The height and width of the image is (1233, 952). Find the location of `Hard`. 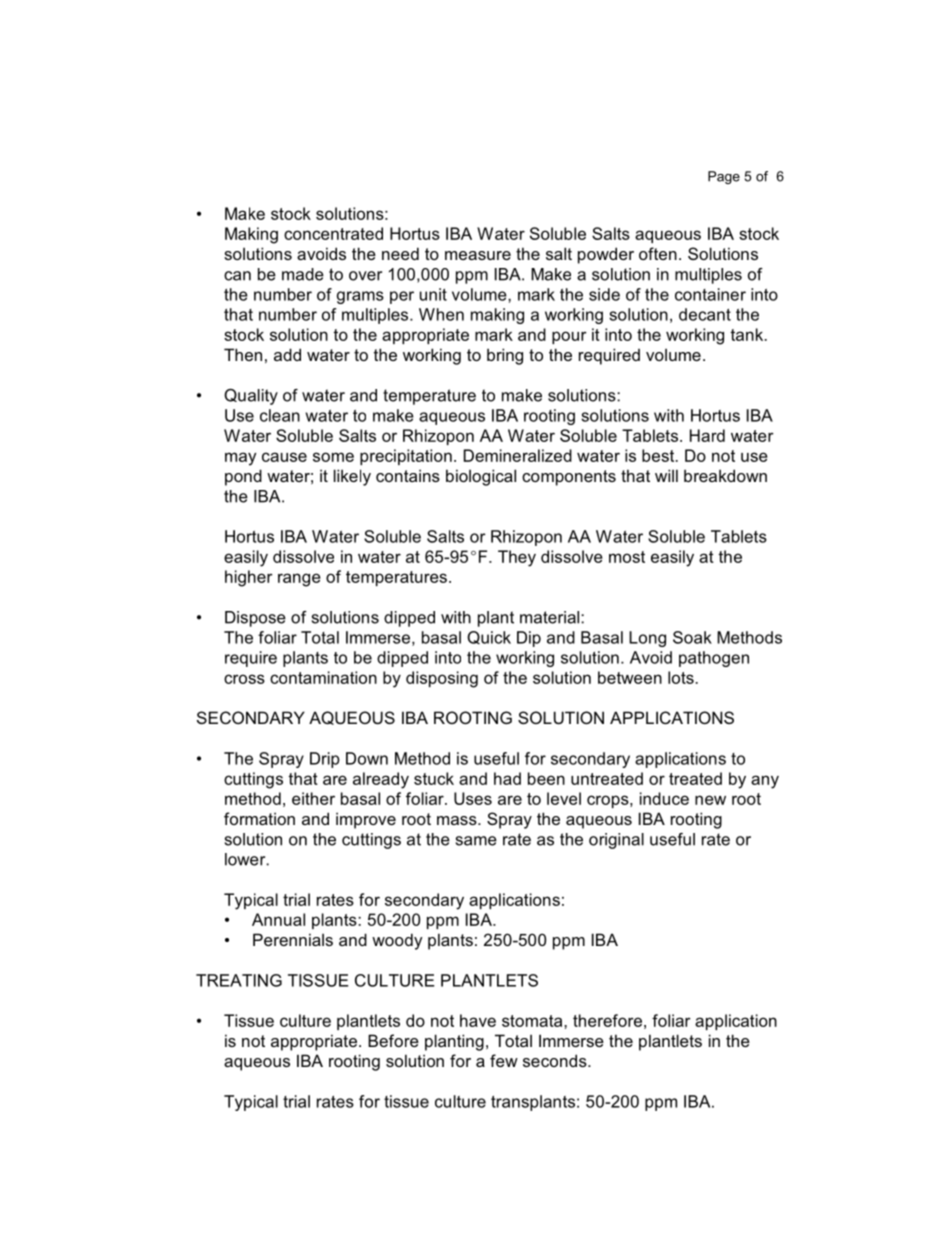

Hard is located at coordinates (707, 435).
